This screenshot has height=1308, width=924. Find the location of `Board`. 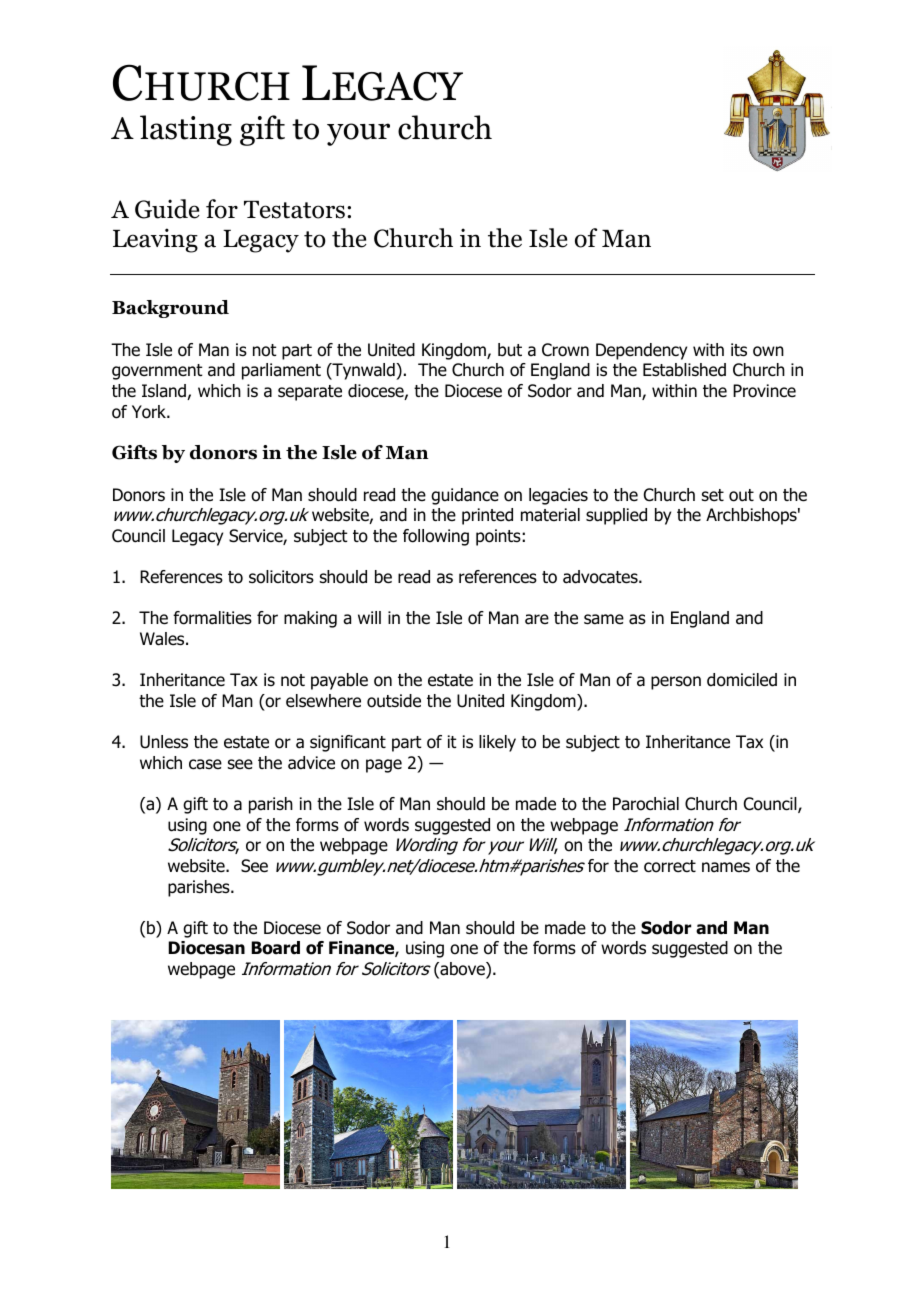

Board is located at coordinates (275, 948).
